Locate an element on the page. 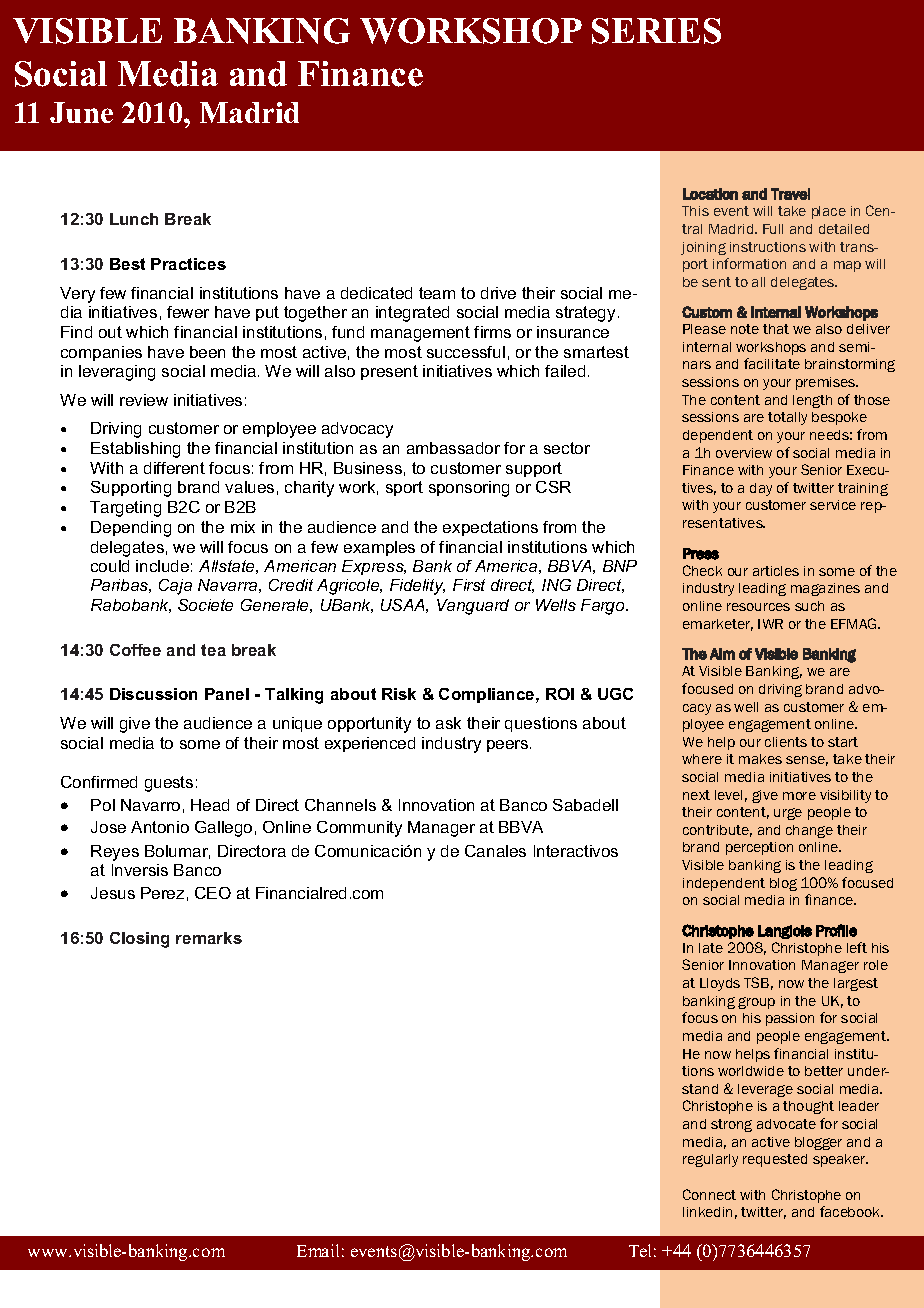  urge is located at coordinates (788, 814).
